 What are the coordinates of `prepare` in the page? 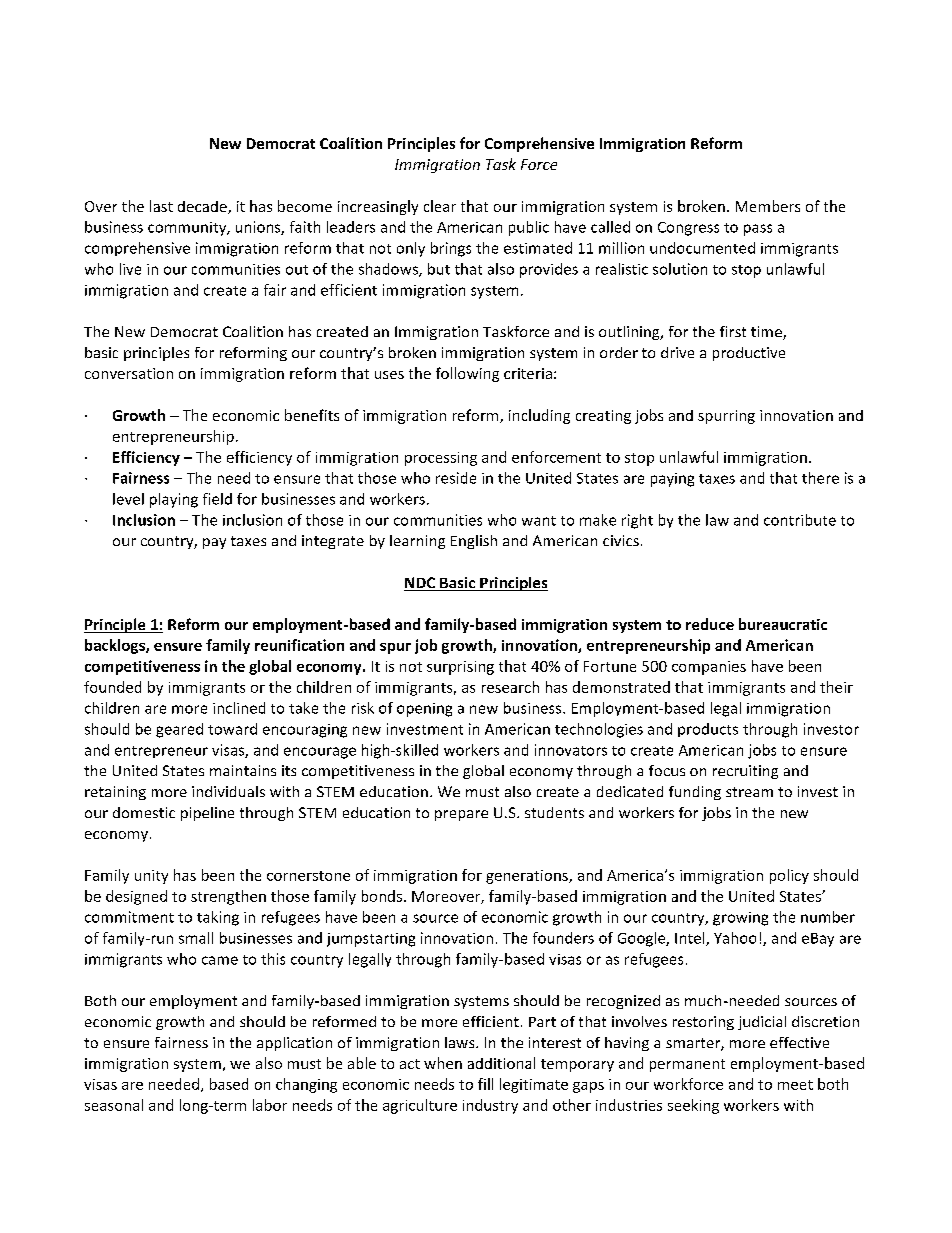 It's located at (461, 815).
